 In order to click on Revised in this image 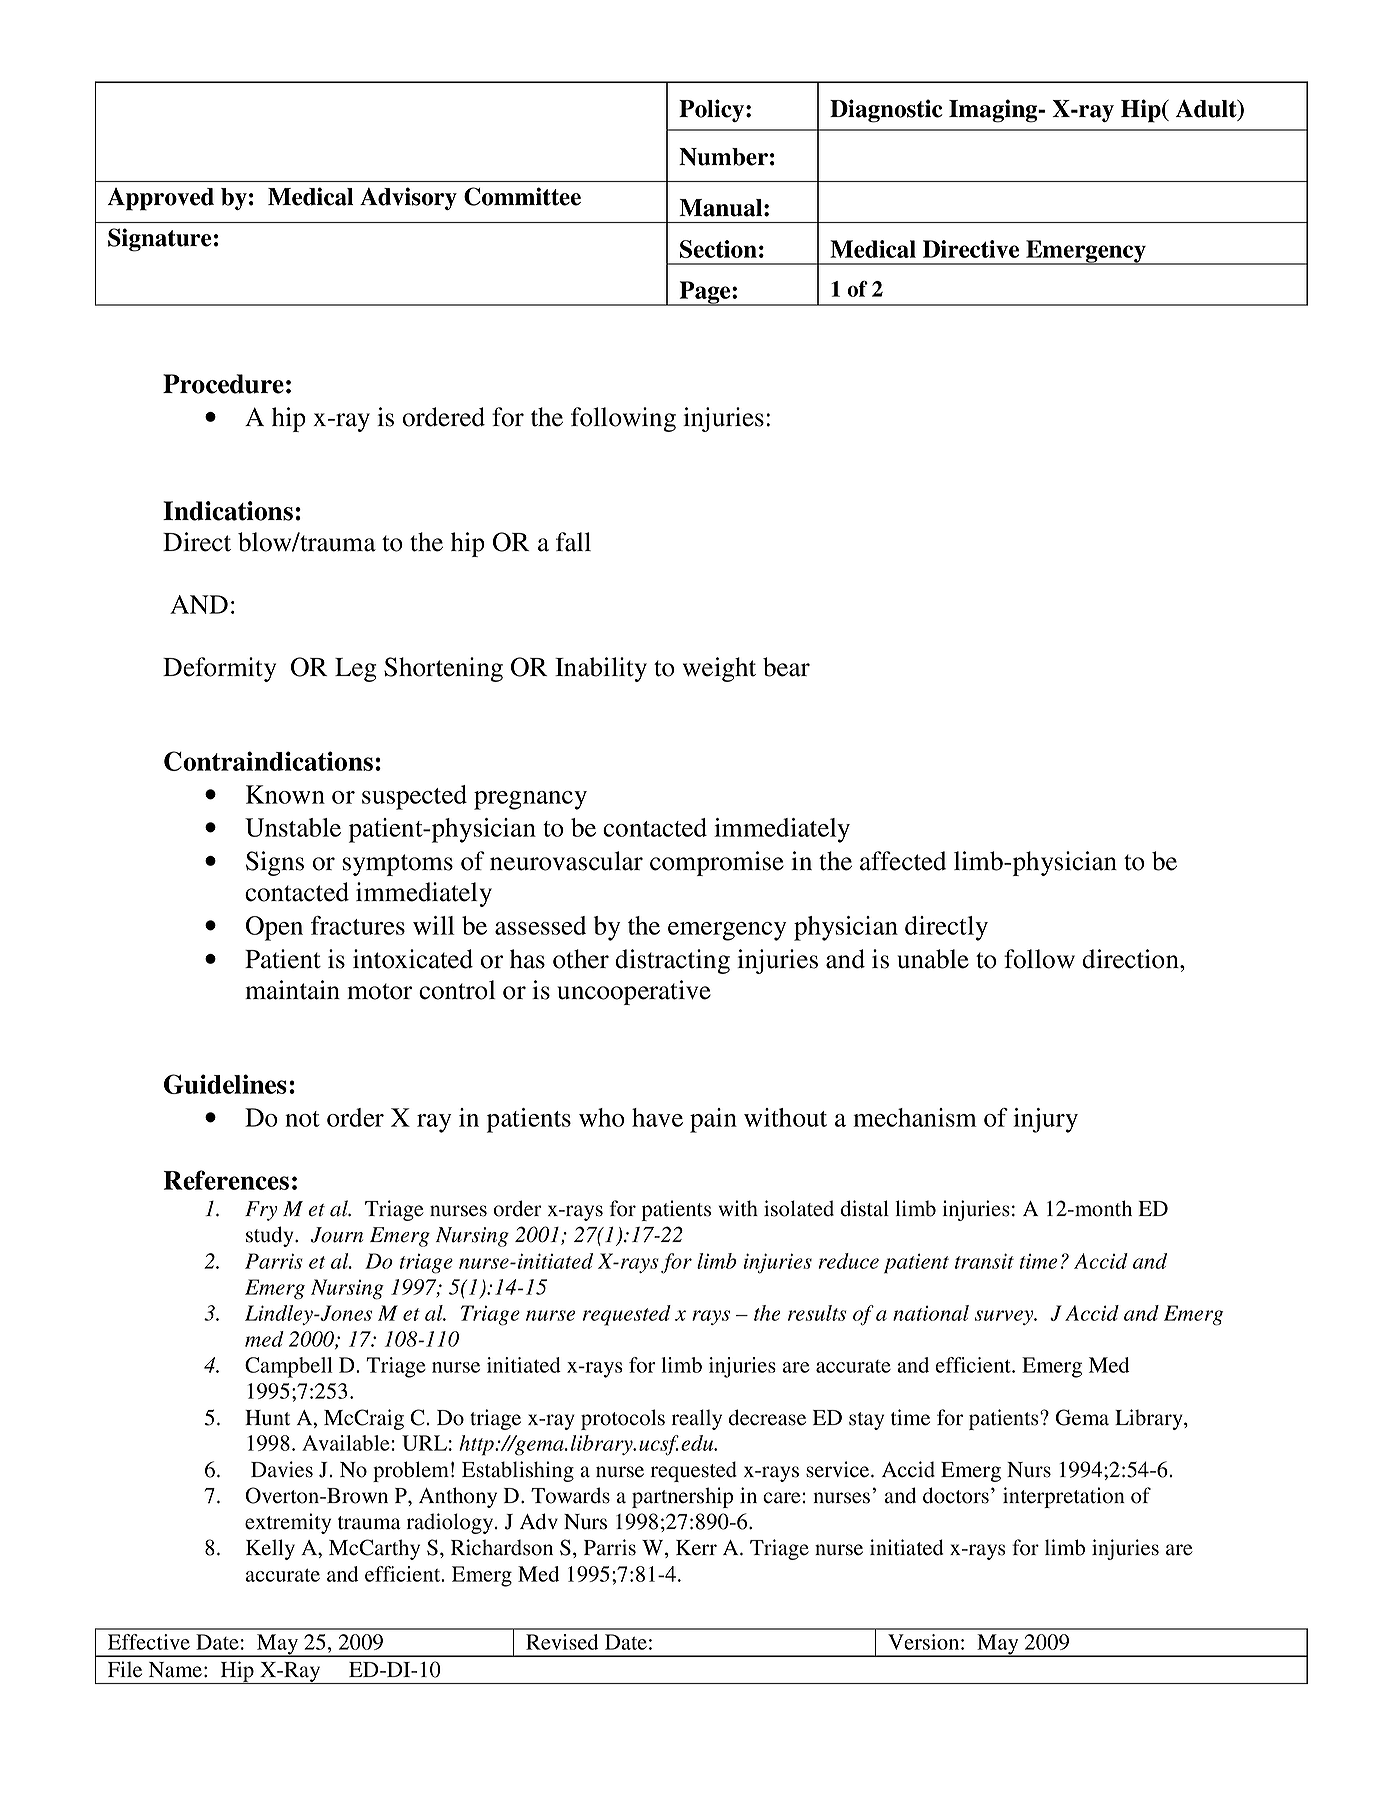, I will do `click(562, 1642)`.
